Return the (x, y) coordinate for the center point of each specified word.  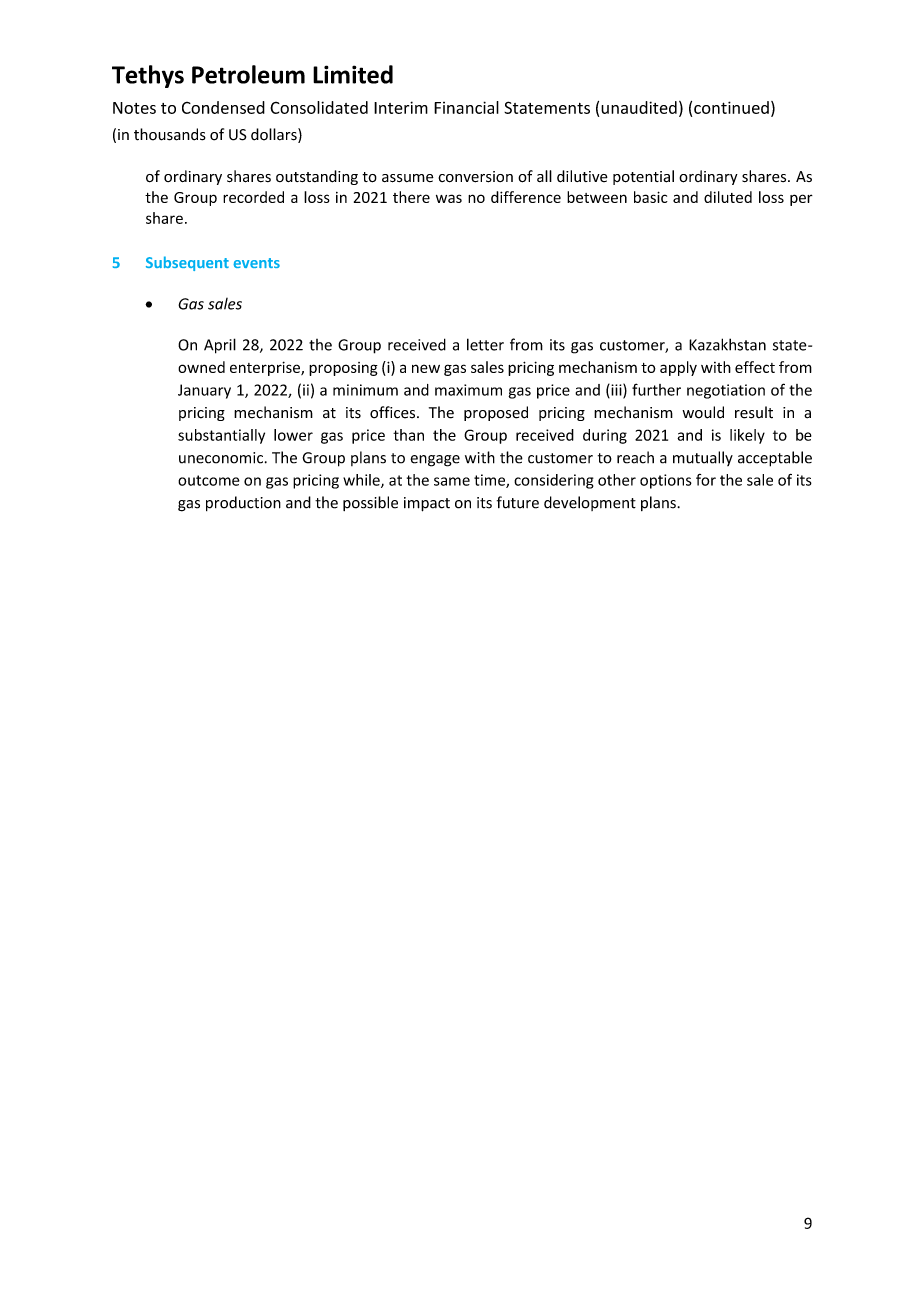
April (220, 346)
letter (485, 344)
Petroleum (248, 74)
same (452, 481)
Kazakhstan (727, 344)
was (449, 198)
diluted (728, 197)
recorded (253, 197)
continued (731, 107)
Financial (466, 107)
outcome (209, 480)
